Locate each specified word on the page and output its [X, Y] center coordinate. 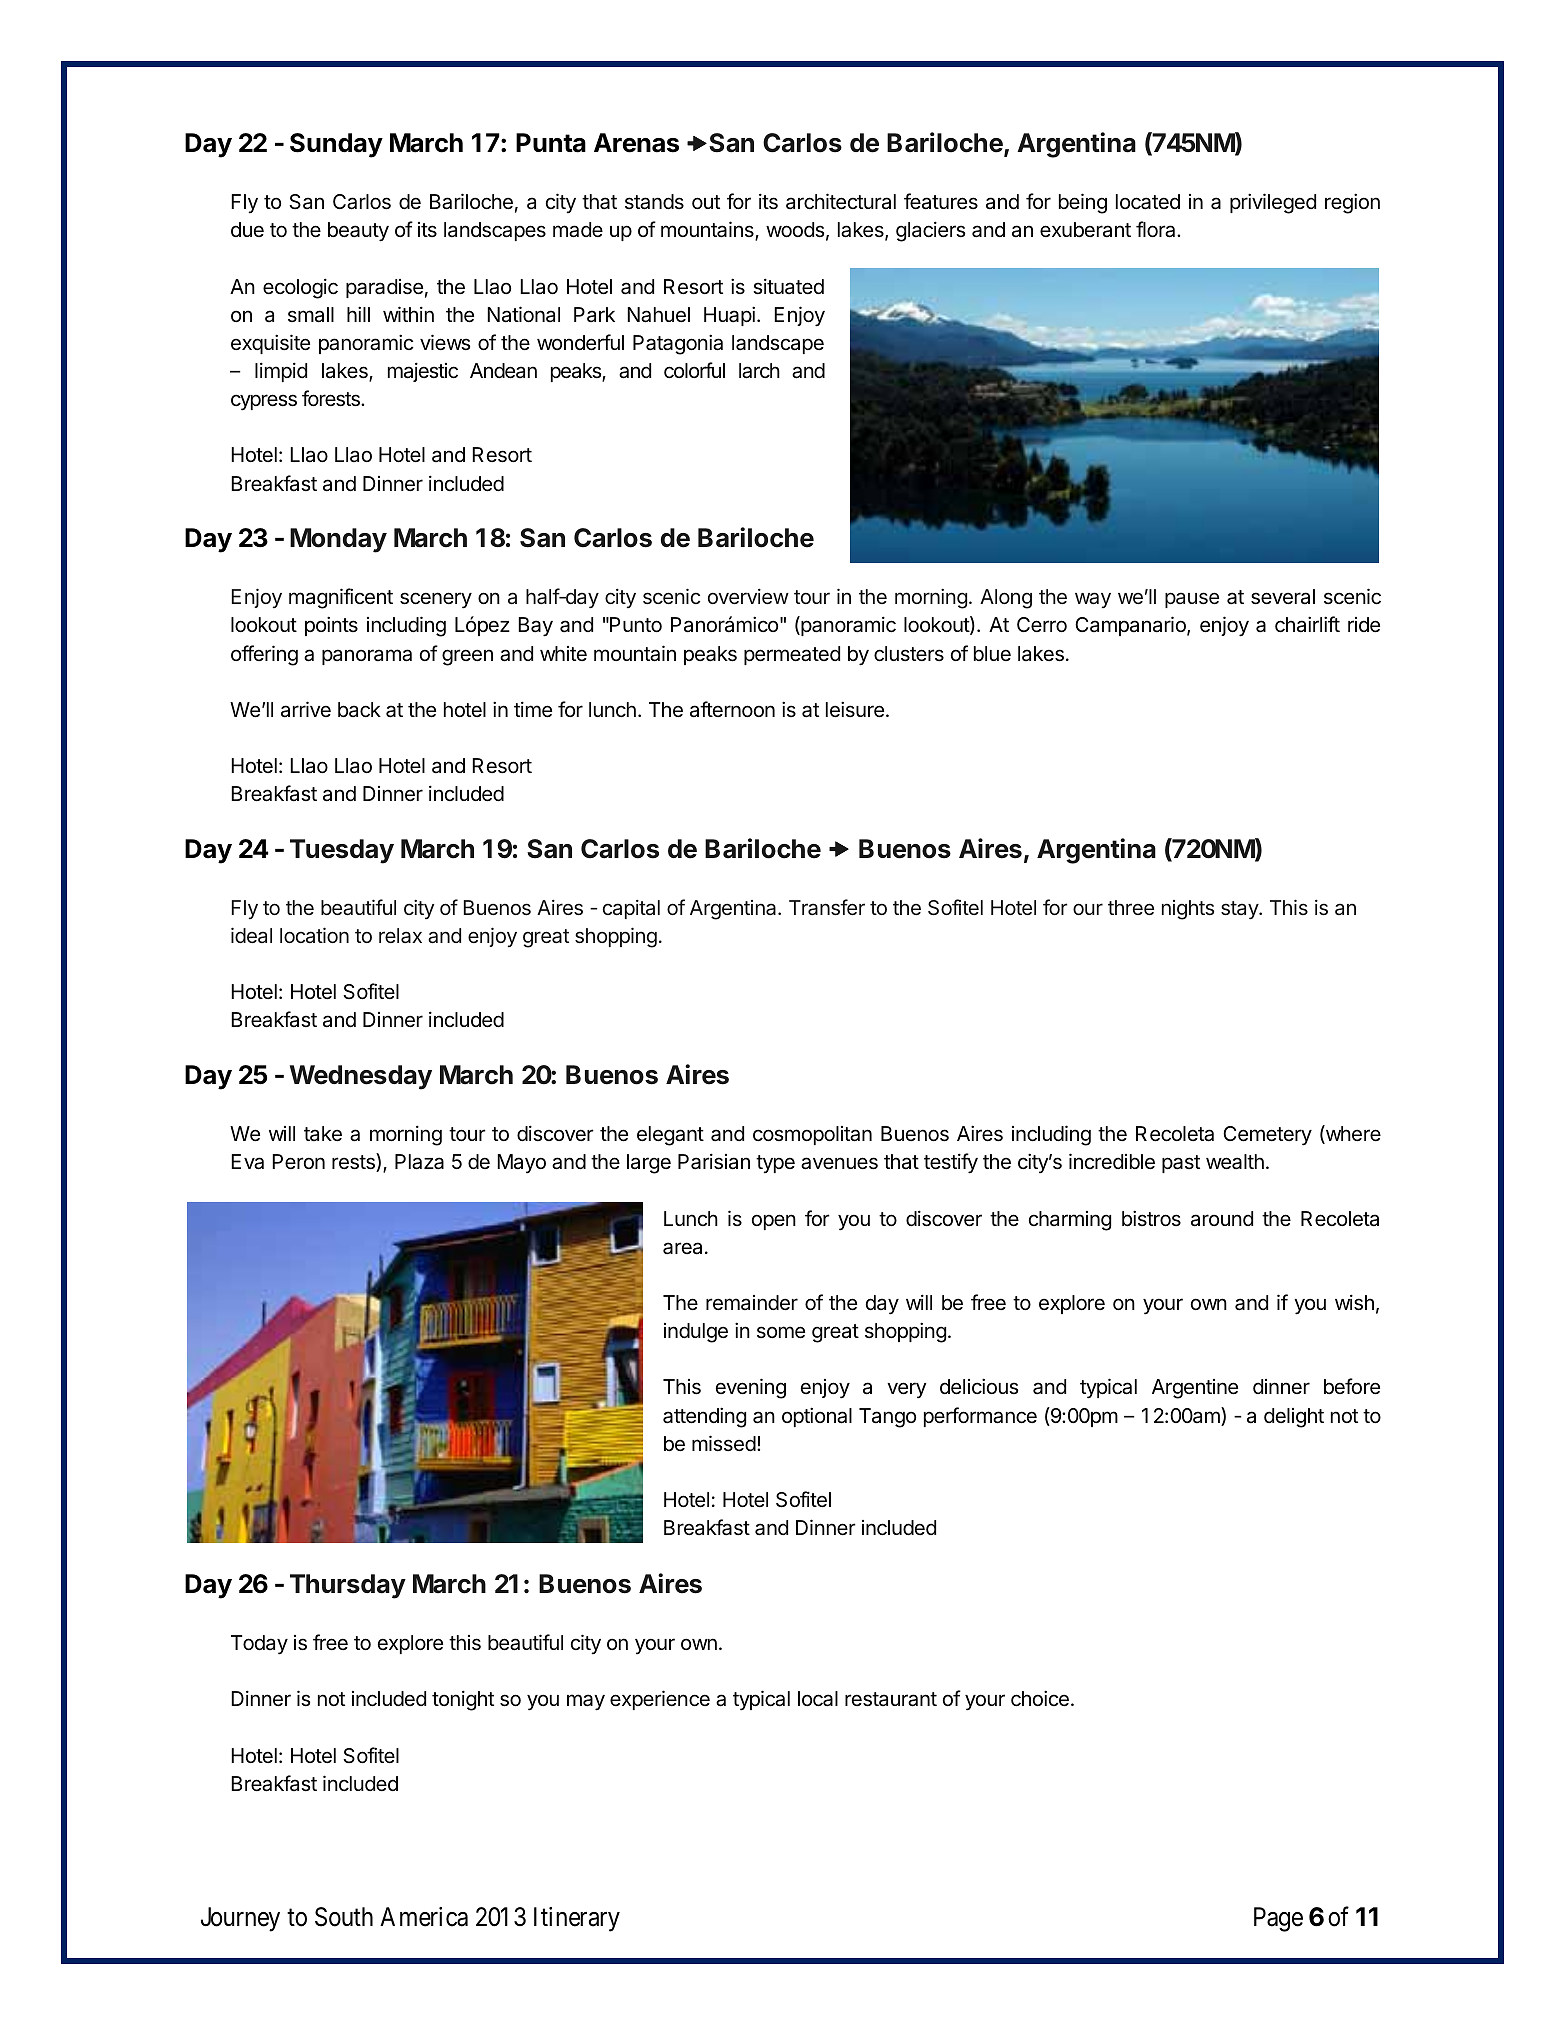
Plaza [419, 1162]
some [781, 1332]
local [818, 1699]
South [344, 1917]
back [359, 709]
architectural [841, 201]
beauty [358, 232]
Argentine [1195, 1389]
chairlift [1307, 624]
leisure [855, 709]
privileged [1273, 203]
